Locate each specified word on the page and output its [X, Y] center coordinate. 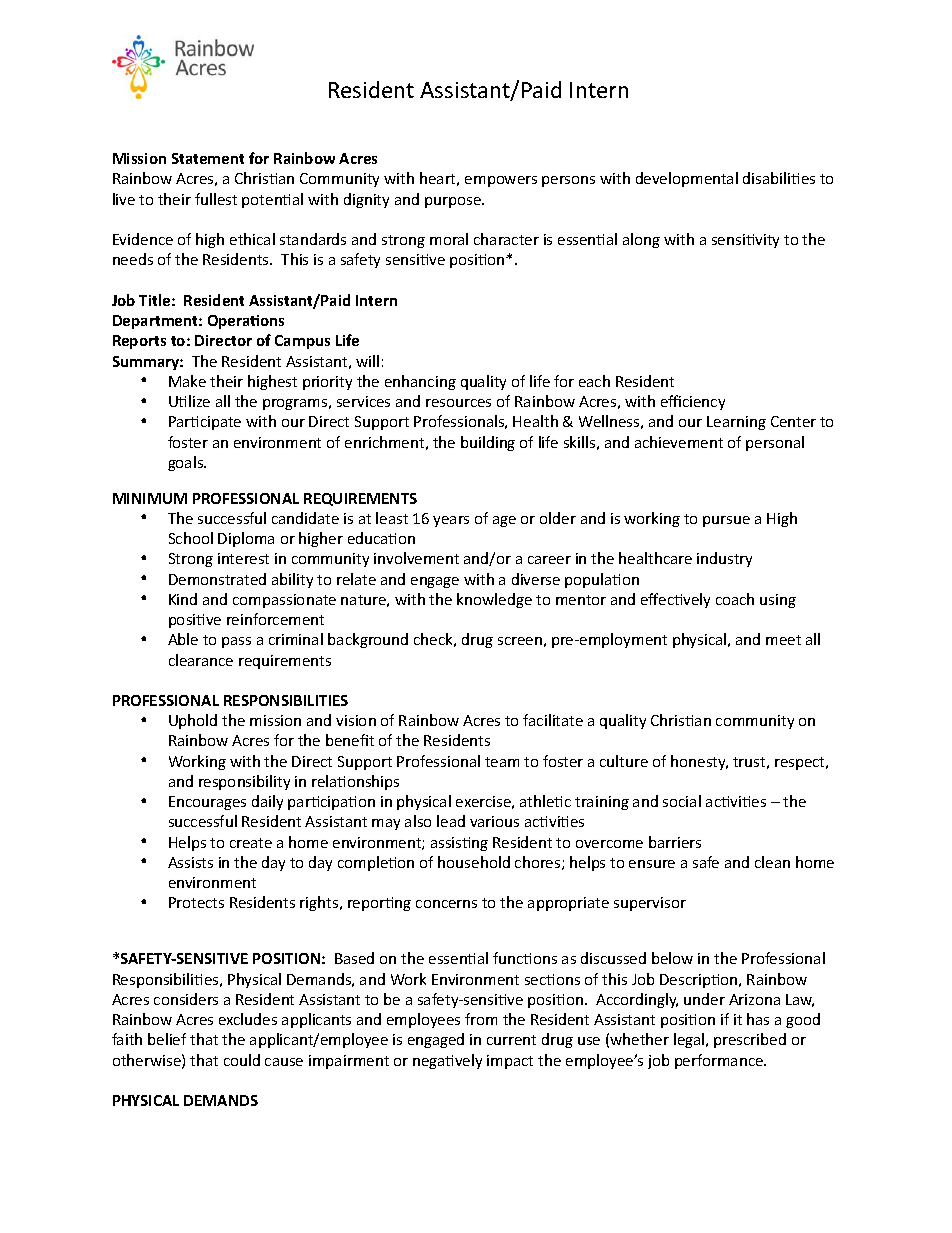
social [682, 801]
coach [735, 599]
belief [167, 1039]
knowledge [494, 600]
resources [458, 403]
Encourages [207, 803]
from [481, 1019]
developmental [687, 179]
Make [187, 381]
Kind [183, 599]
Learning [736, 423]
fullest [216, 199]
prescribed [750, 1040]
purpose [454, 202]
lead [451, 821]
